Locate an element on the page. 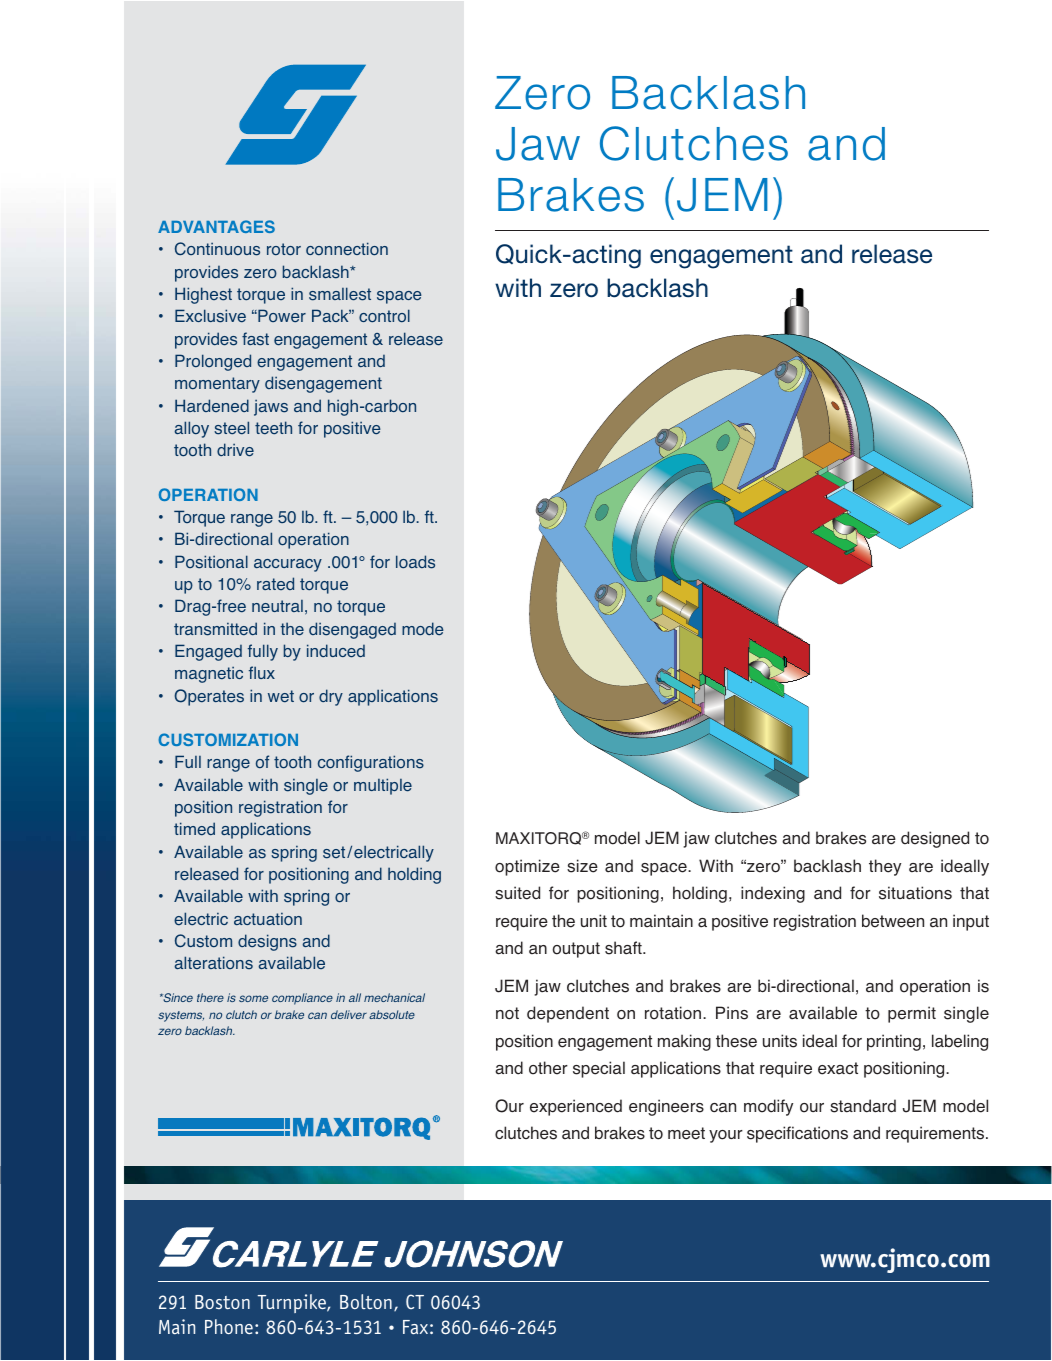 The width and height of the page is (1052, 1361). configurations is located at coordinates (371, 763).
